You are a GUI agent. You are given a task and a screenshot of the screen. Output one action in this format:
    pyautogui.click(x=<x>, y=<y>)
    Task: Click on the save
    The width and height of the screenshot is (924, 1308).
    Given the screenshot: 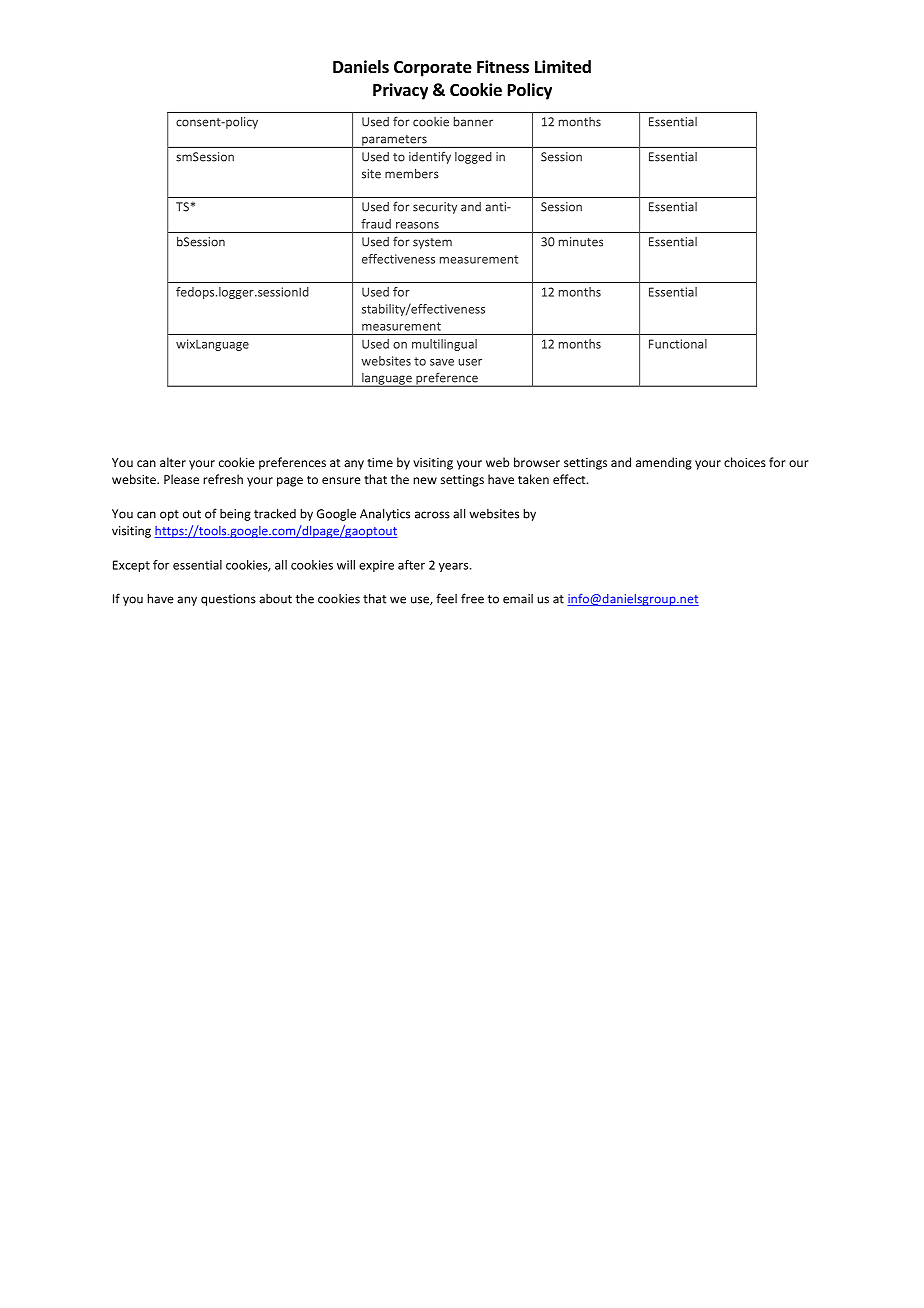 What is the action you would take?
    pyautogui.click(x=442, y=362)
